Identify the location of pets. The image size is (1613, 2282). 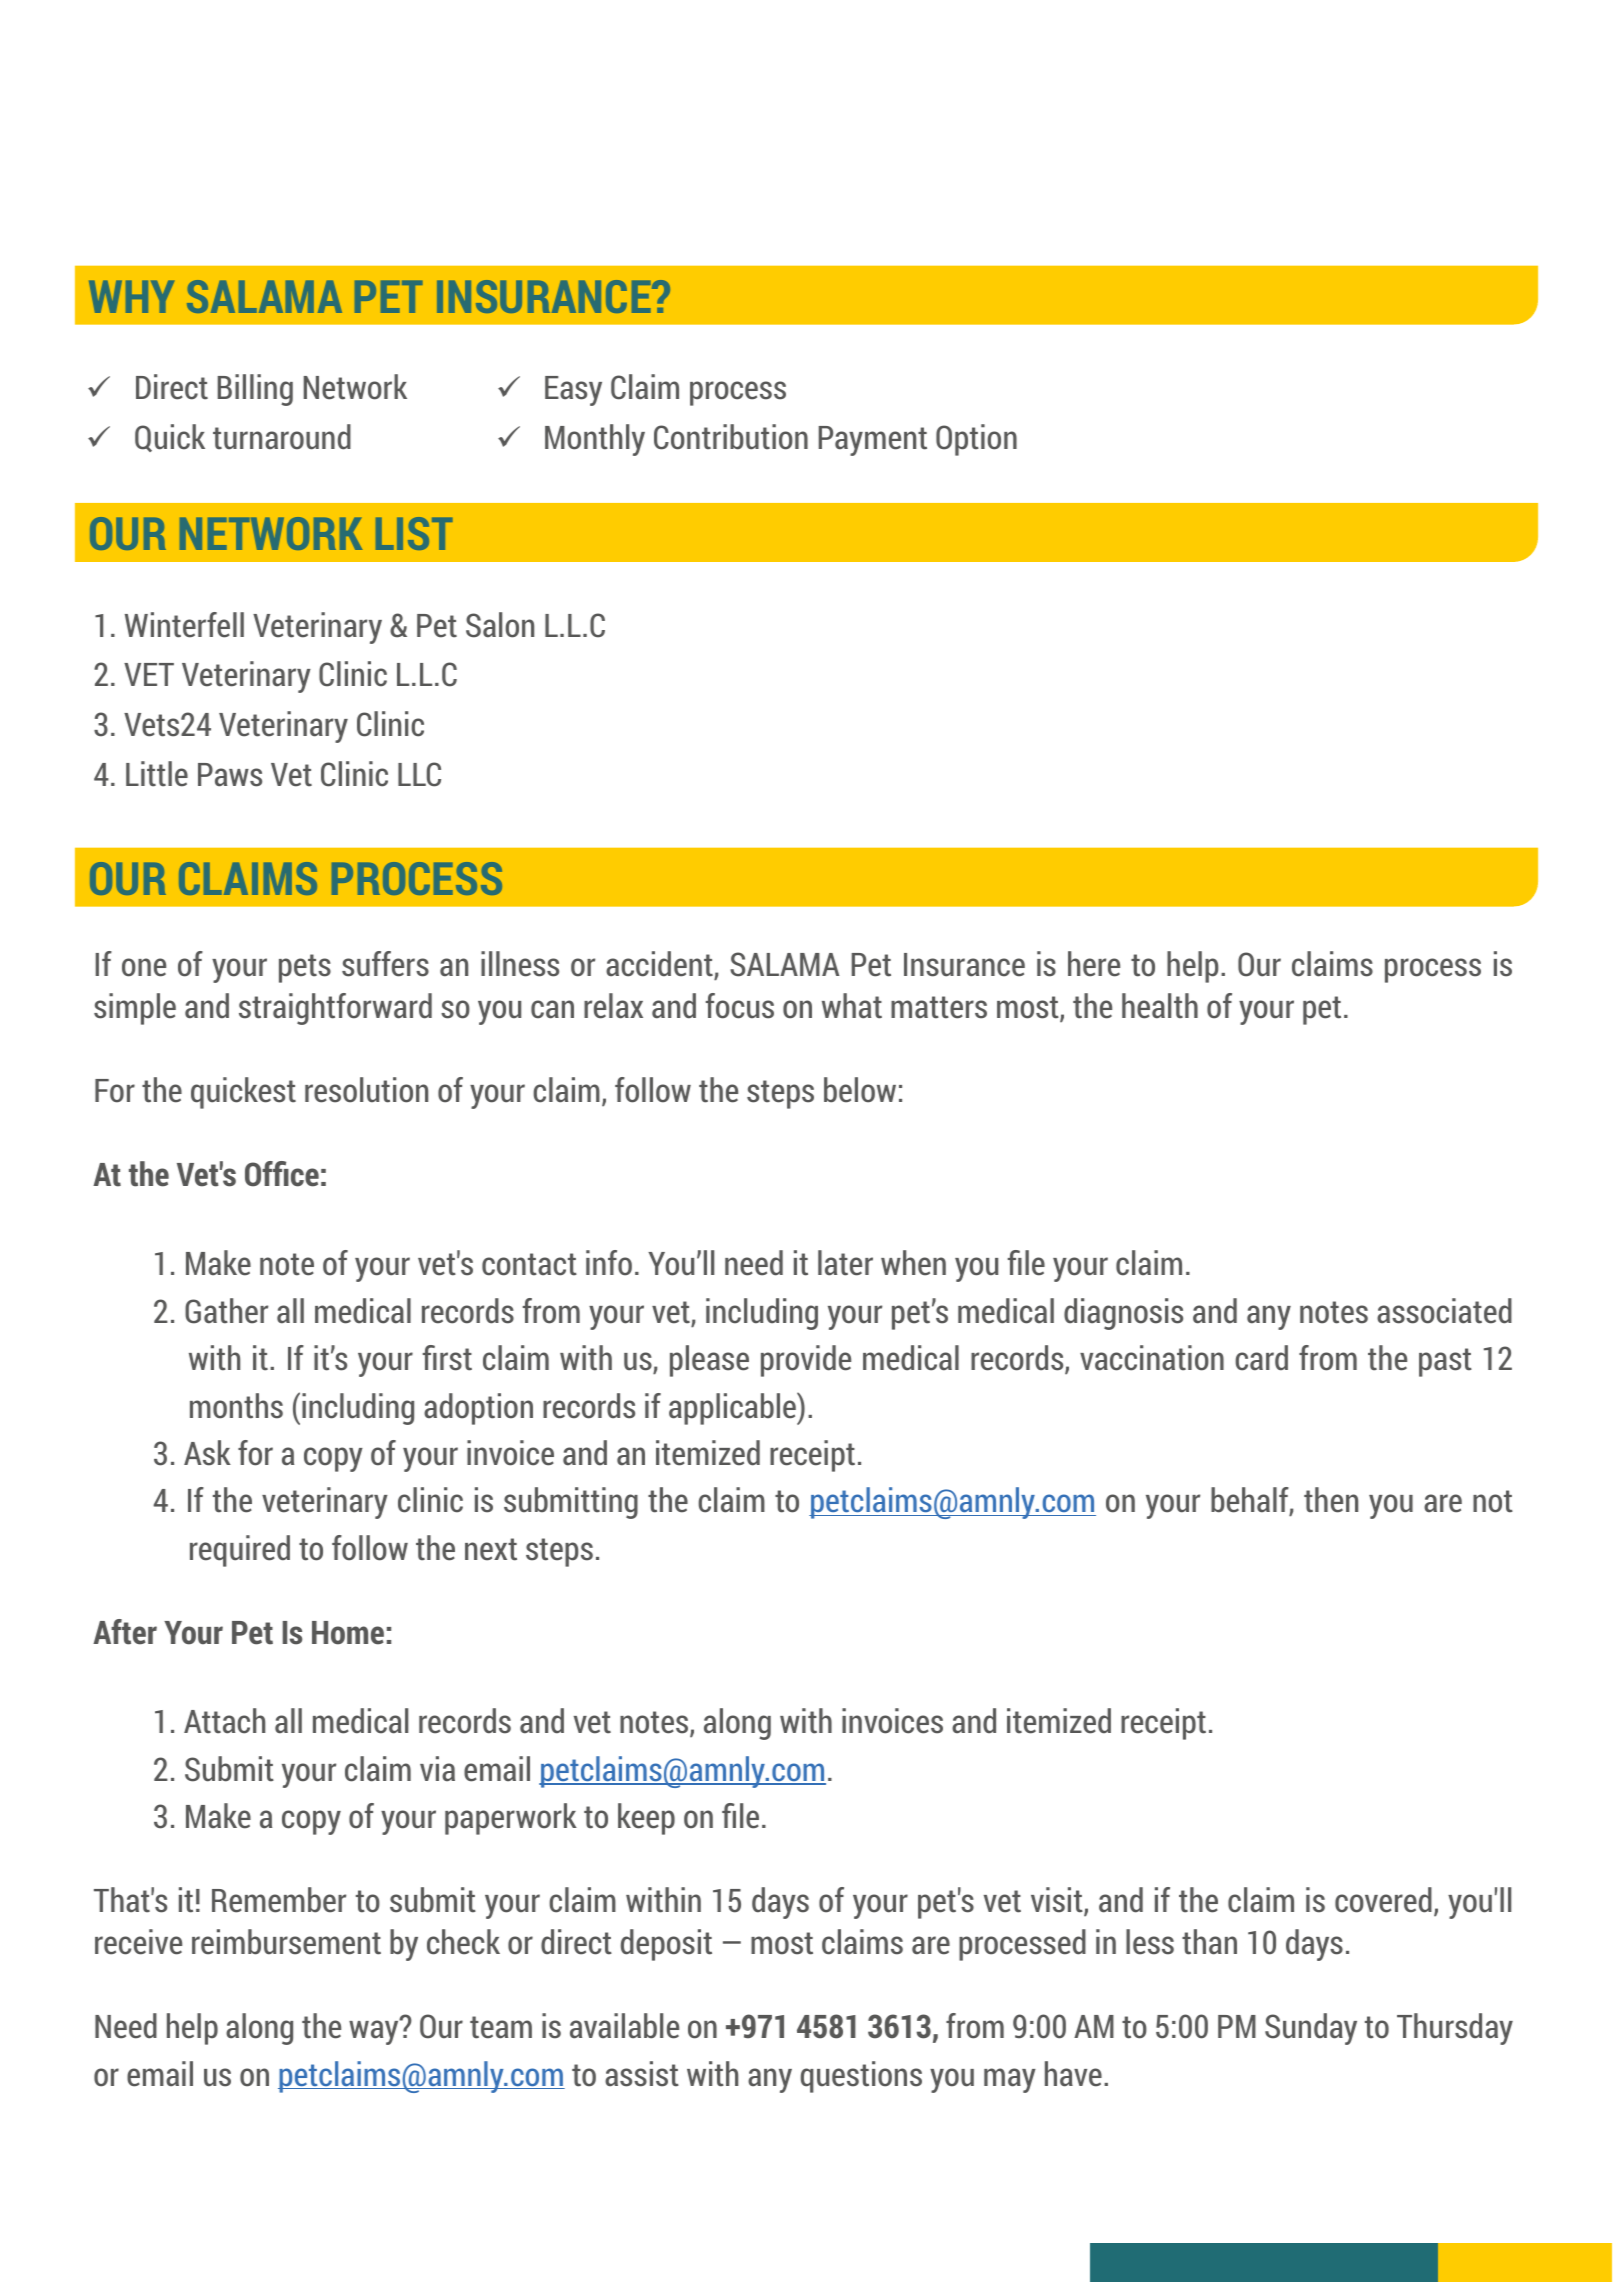
(305, 968).
